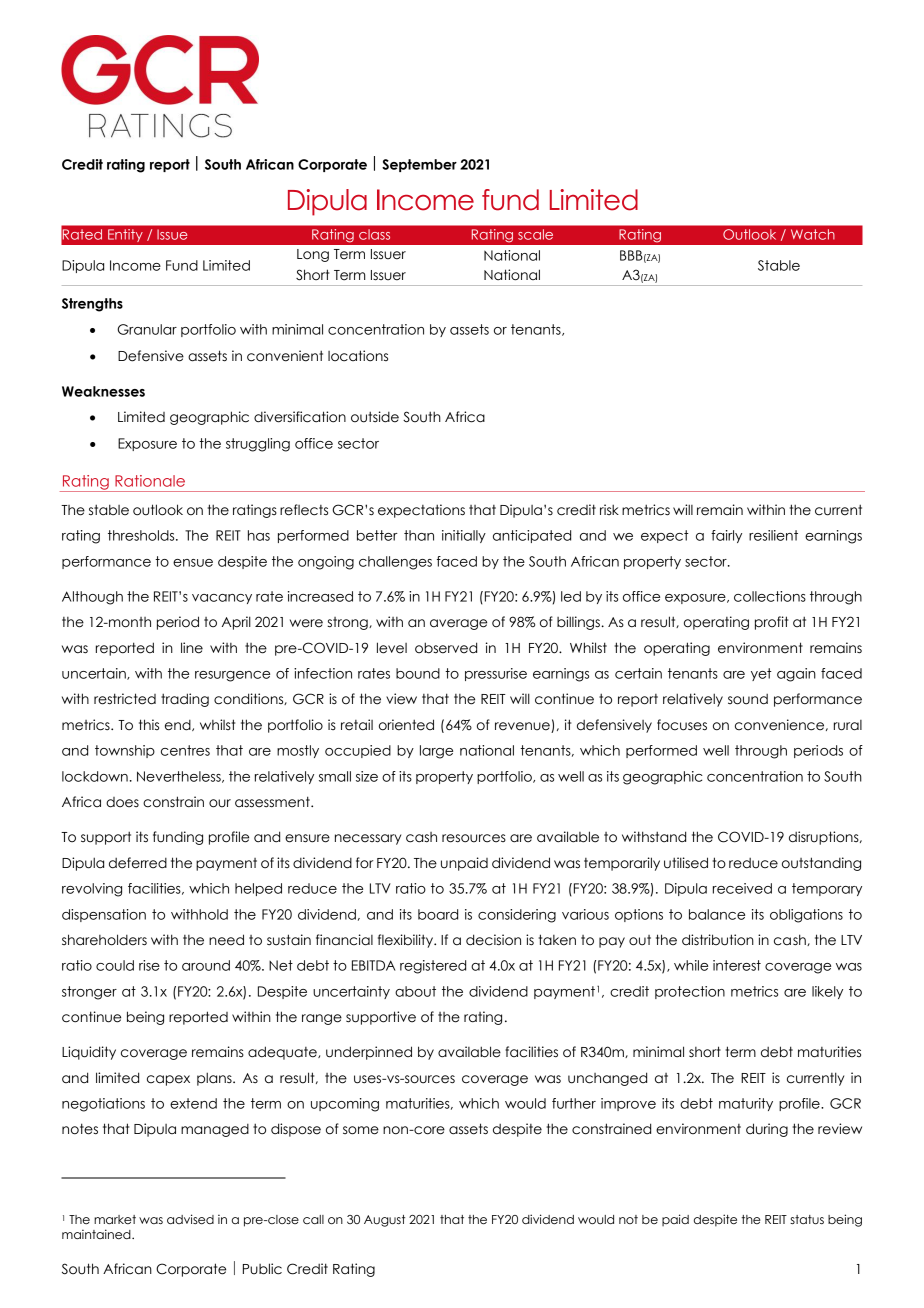 The image size is (924, 1308). What do you see at coordinates (742, 888) in the document?
I see `received` at bounding box center [742, 888].
